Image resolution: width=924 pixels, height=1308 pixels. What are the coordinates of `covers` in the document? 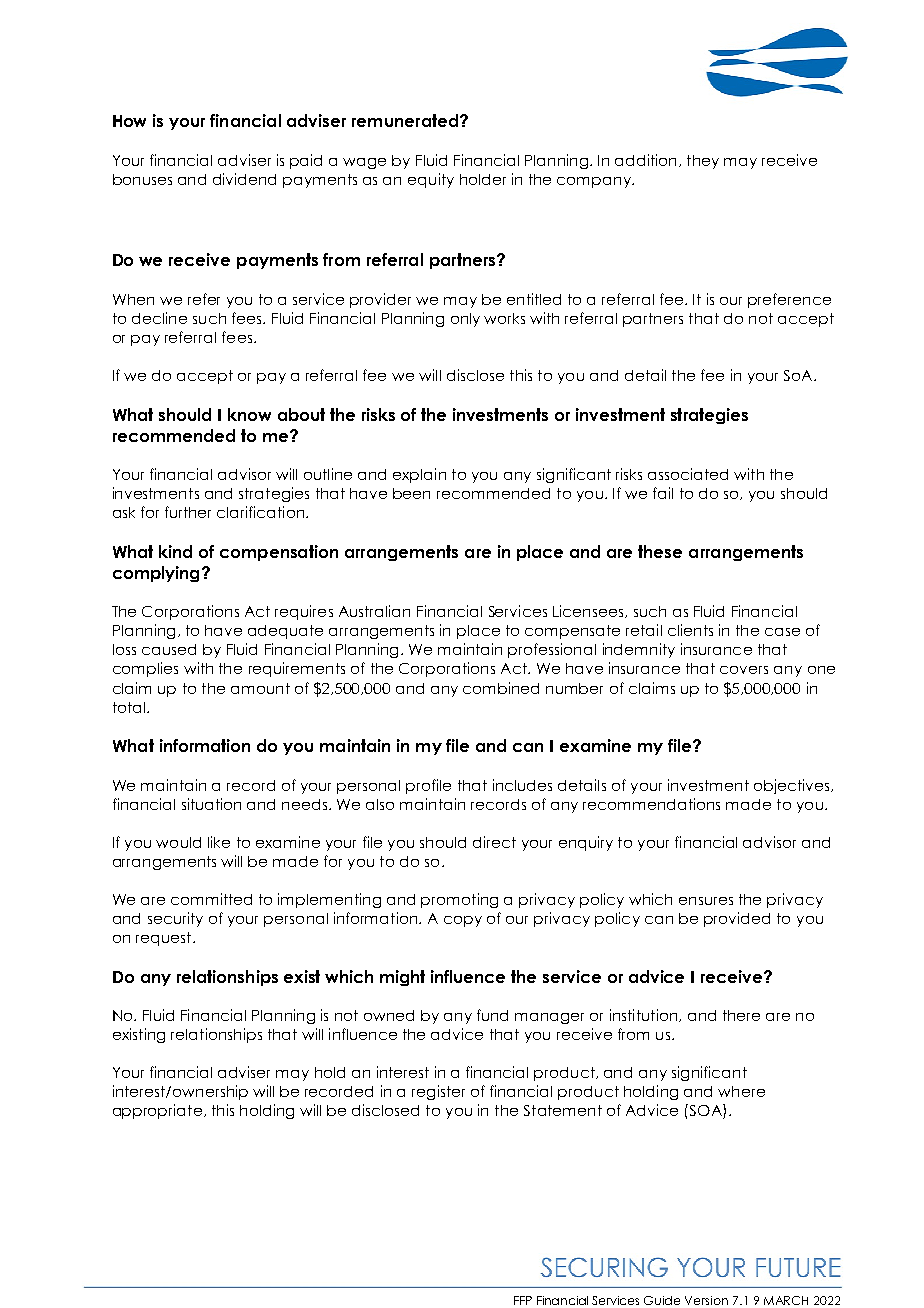 It's located at (744, 670).
